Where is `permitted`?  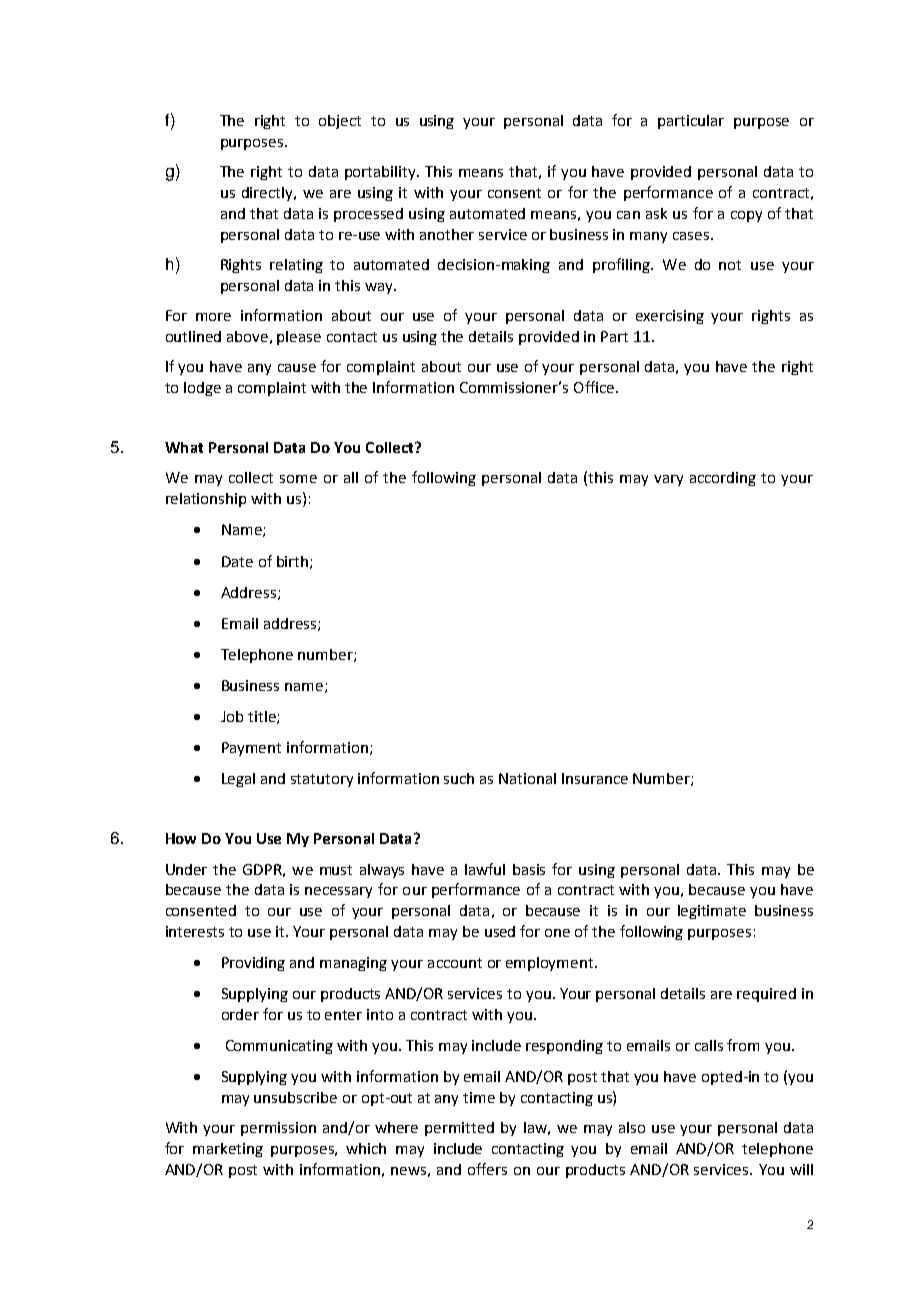
permitted is located at coordinates (459, 1129).
